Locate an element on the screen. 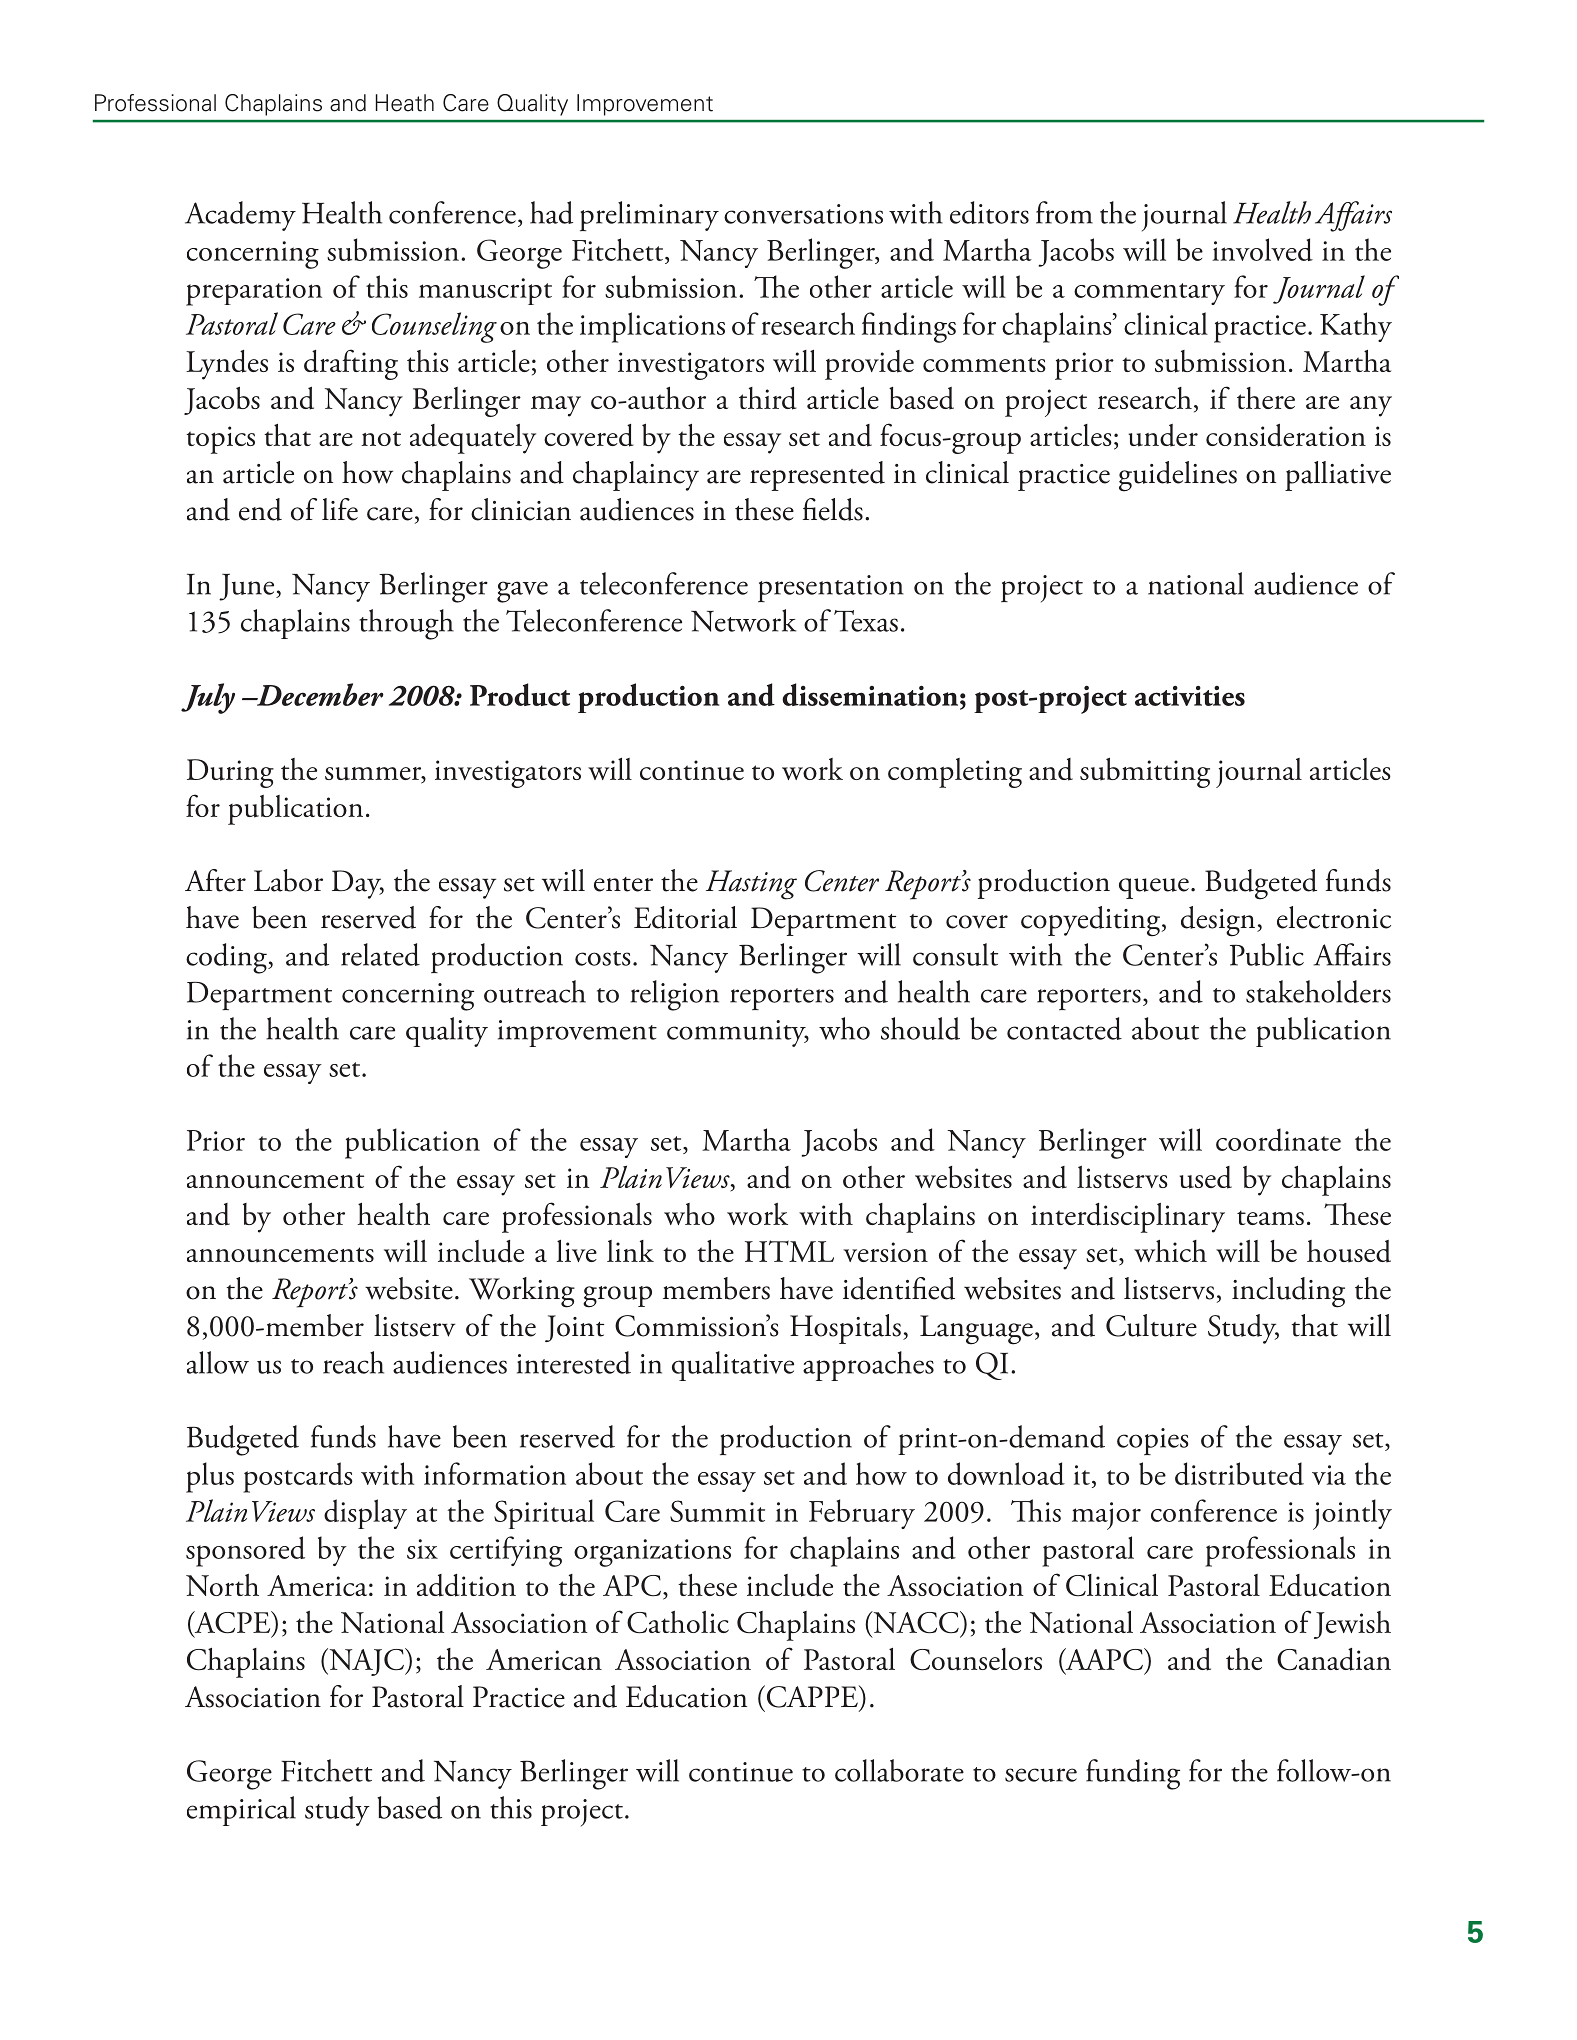  qualitative is located at coordinates (733, 1366).
